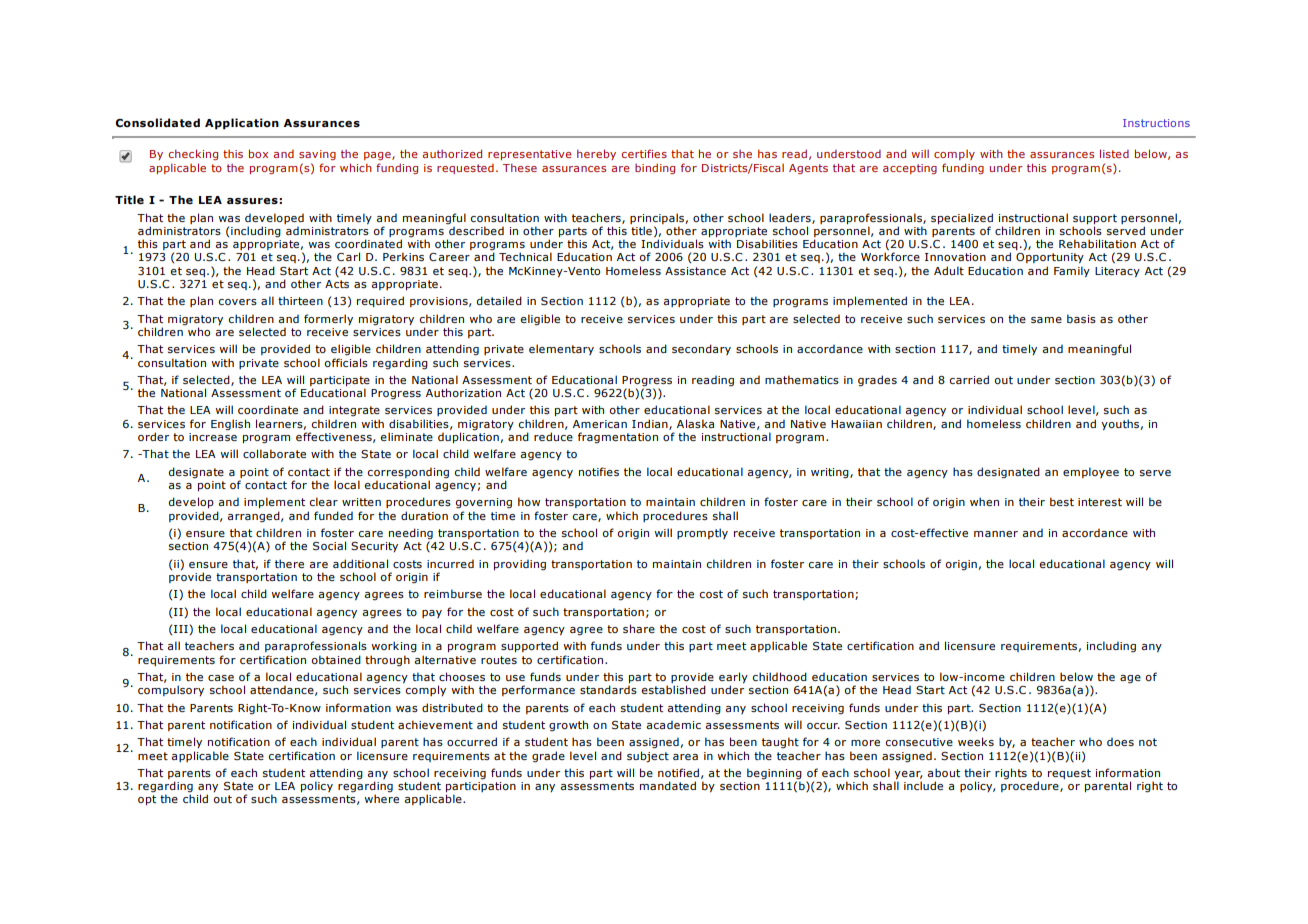 The height and width of the screenshot is (924, 1308). I want to click on box, so click(258, 153).
